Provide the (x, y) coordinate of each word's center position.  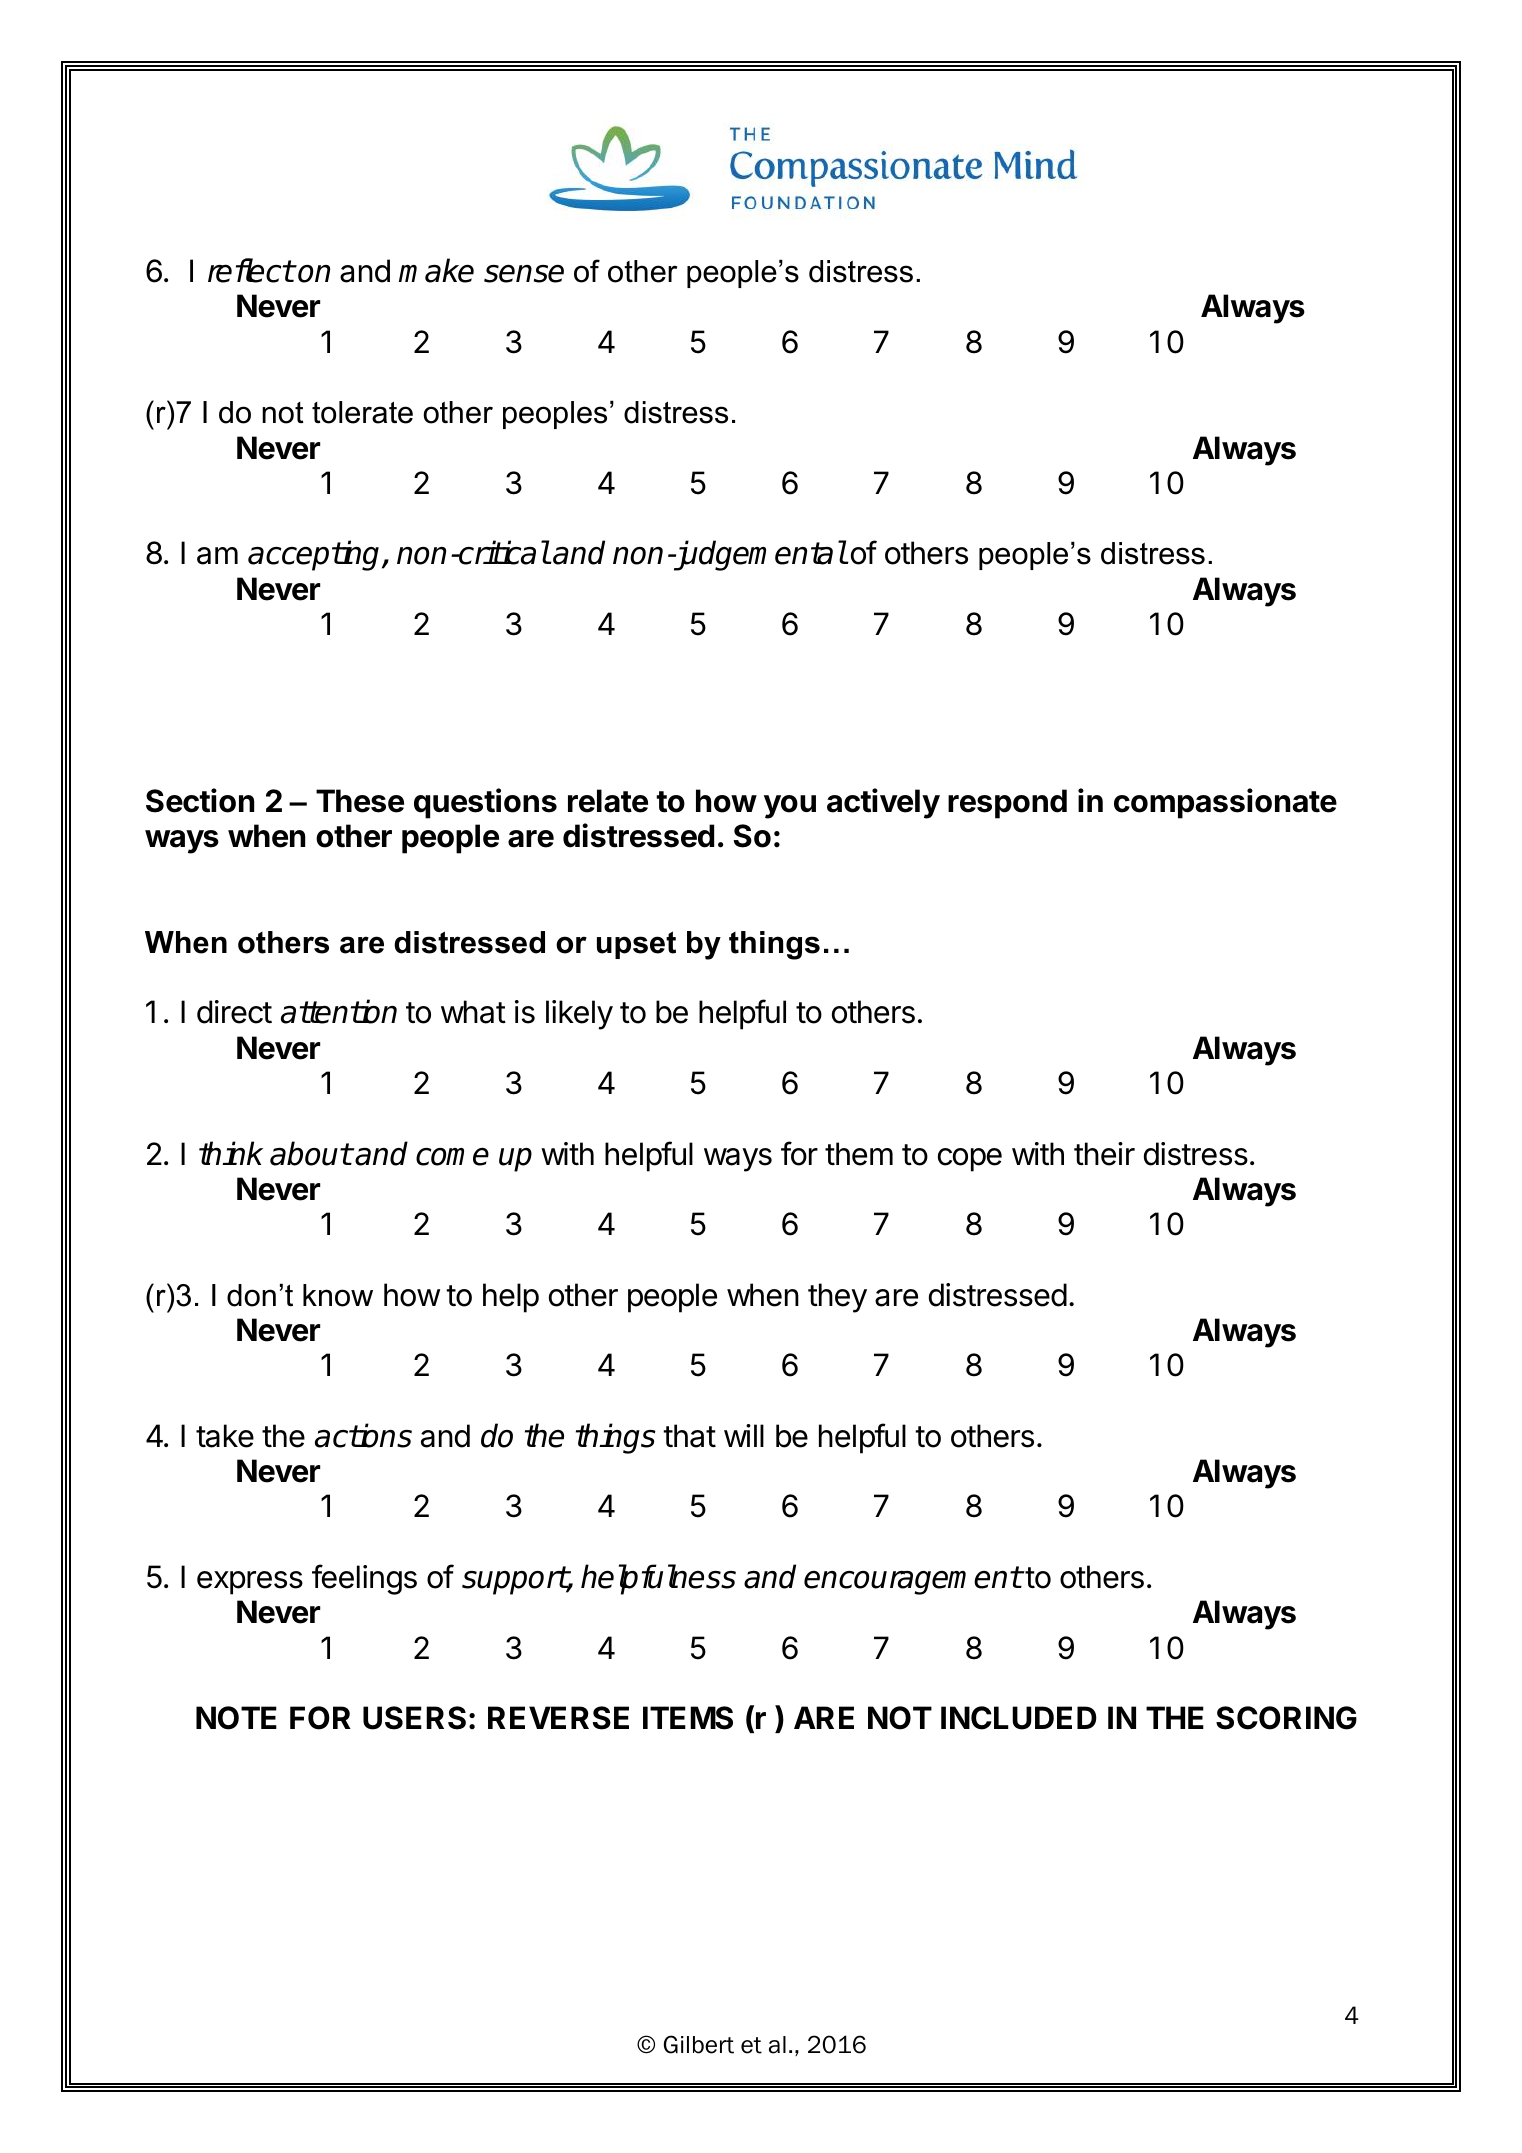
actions (363, 1435)
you (790, 807)
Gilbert (699, 2044)
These (360, 801)
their (1104, 1154)
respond (1007, 804)
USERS (414, 1718)
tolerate (362, 412)
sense (524, 273)
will (744, 1435)
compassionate (1225, 803)
